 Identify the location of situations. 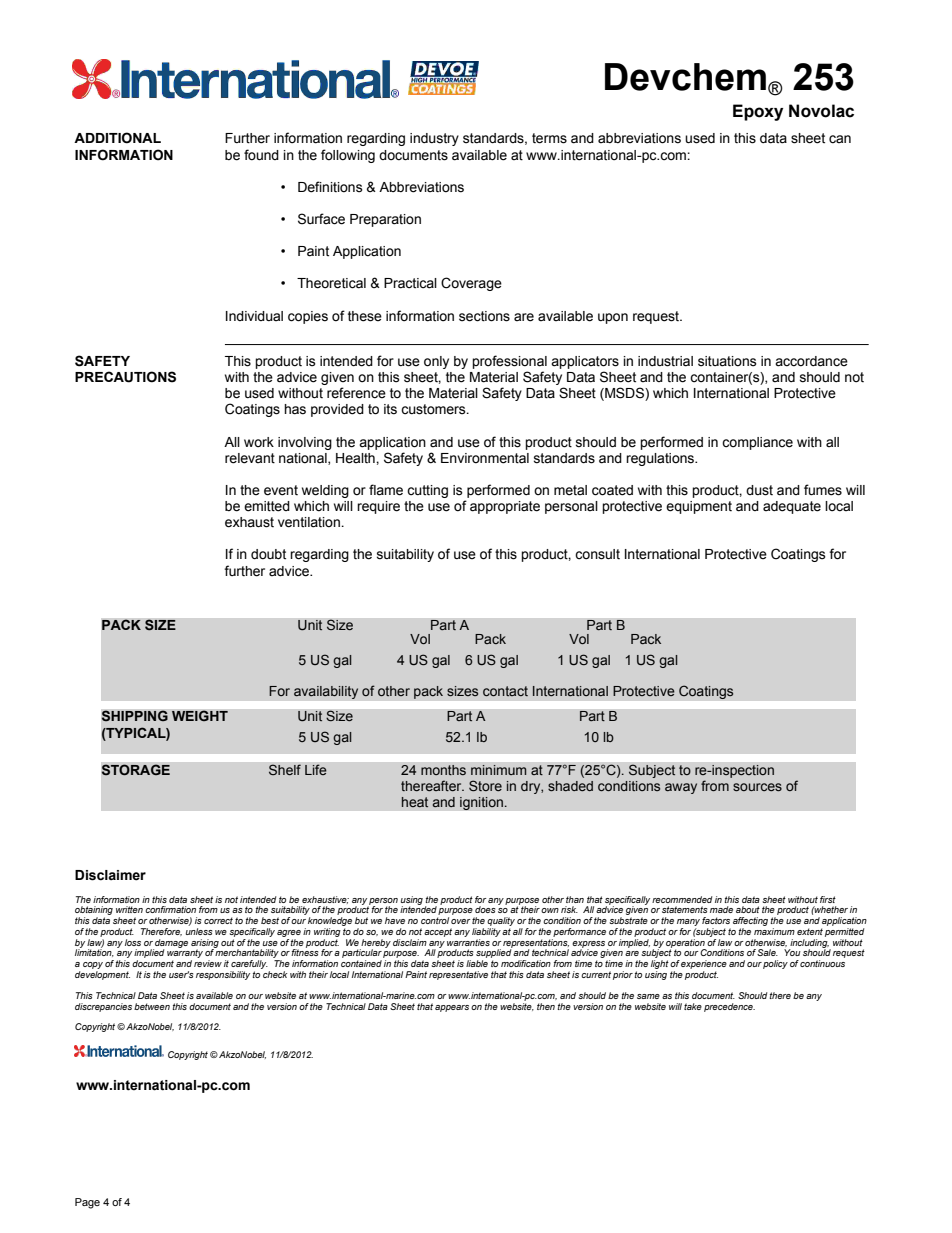
(727, 361).
